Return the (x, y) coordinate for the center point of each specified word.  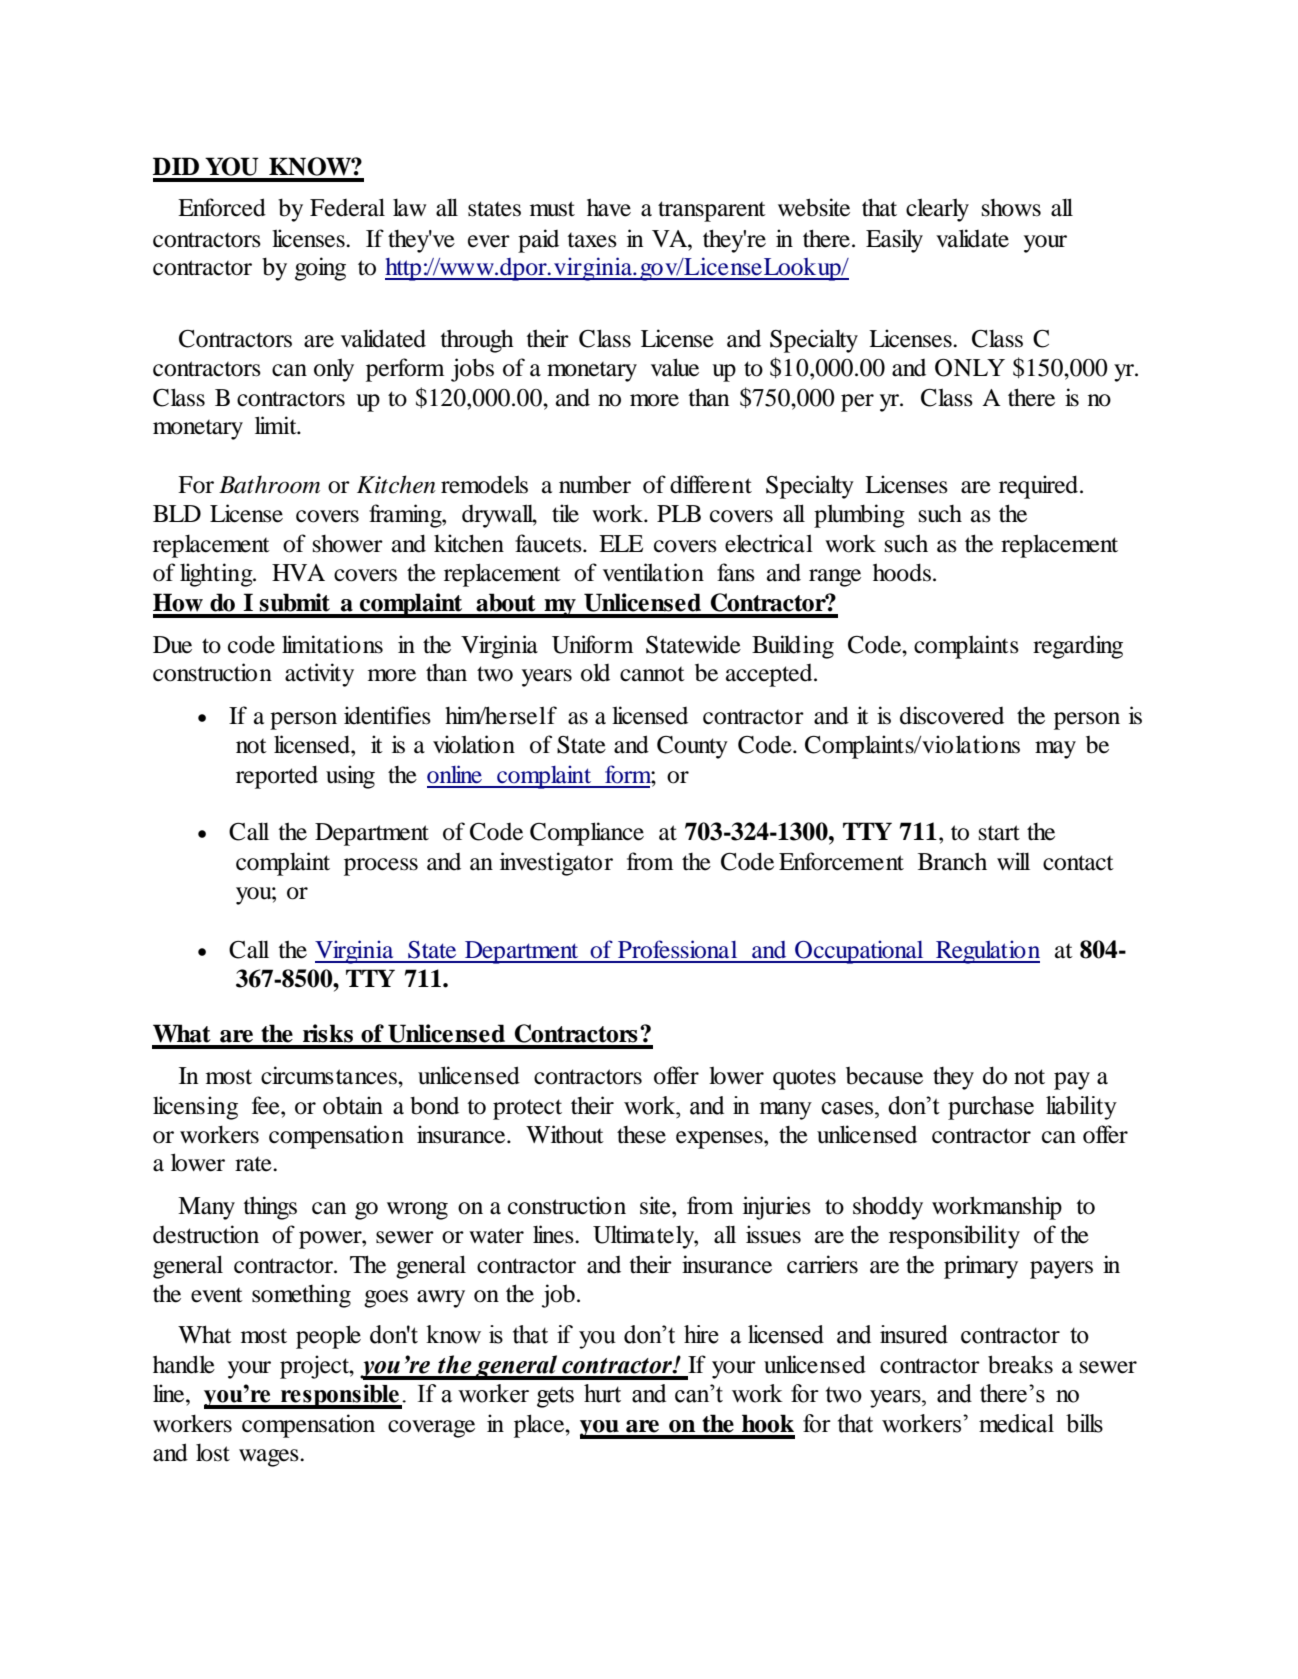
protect (527, 1109)
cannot (652, 674)
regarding (1078, 647)
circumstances (330, 1075)
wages (270, 1458)
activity (319, 675)
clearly (937, 210)
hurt (602, 1393)
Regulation (987, 952)
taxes (592, 240)
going (320, 269)
